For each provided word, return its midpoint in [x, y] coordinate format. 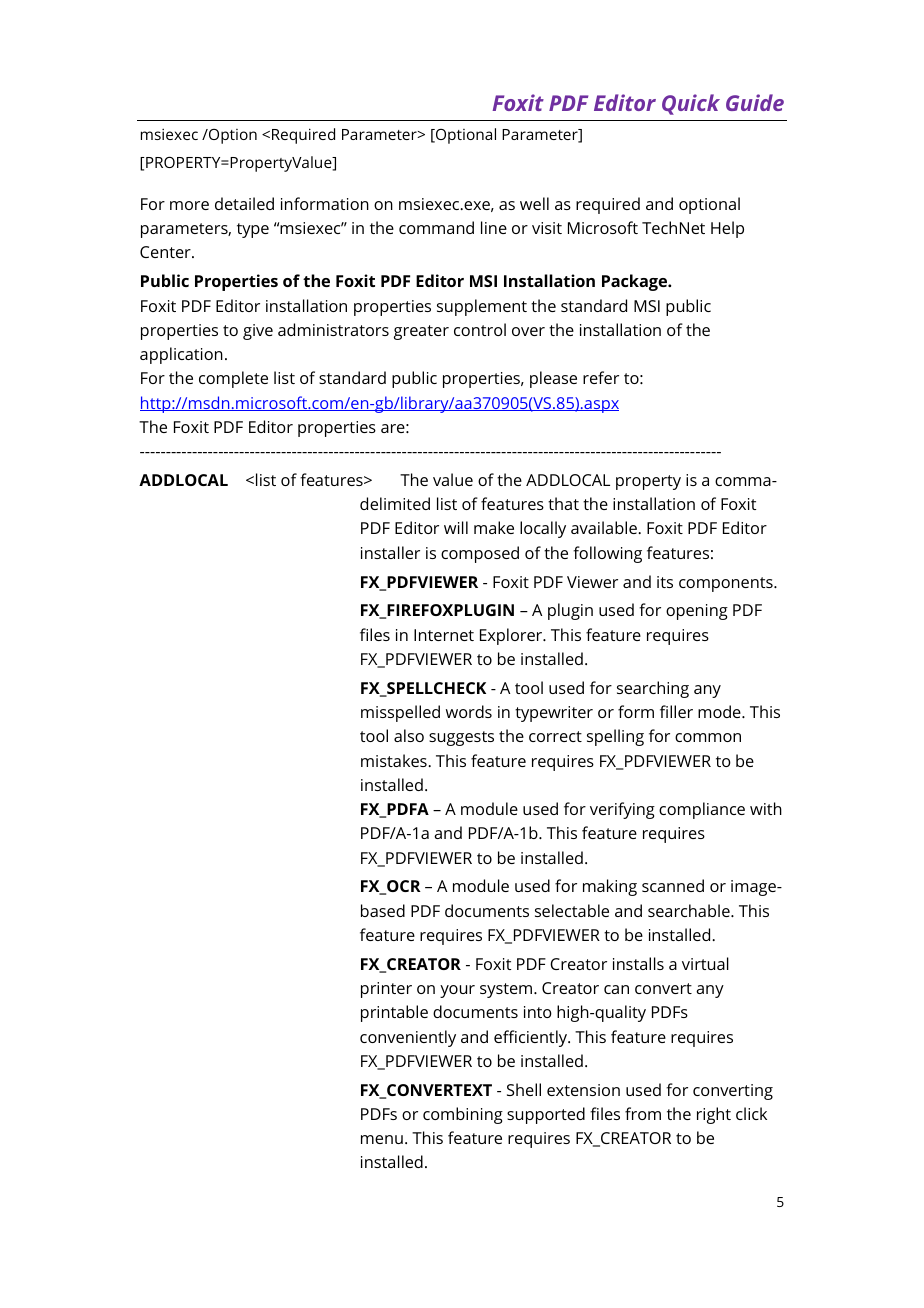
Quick [691, 104]
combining [463, 1115]
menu [382, 1139]
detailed [244, 203]
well [534, 203]
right [714, 1115]
